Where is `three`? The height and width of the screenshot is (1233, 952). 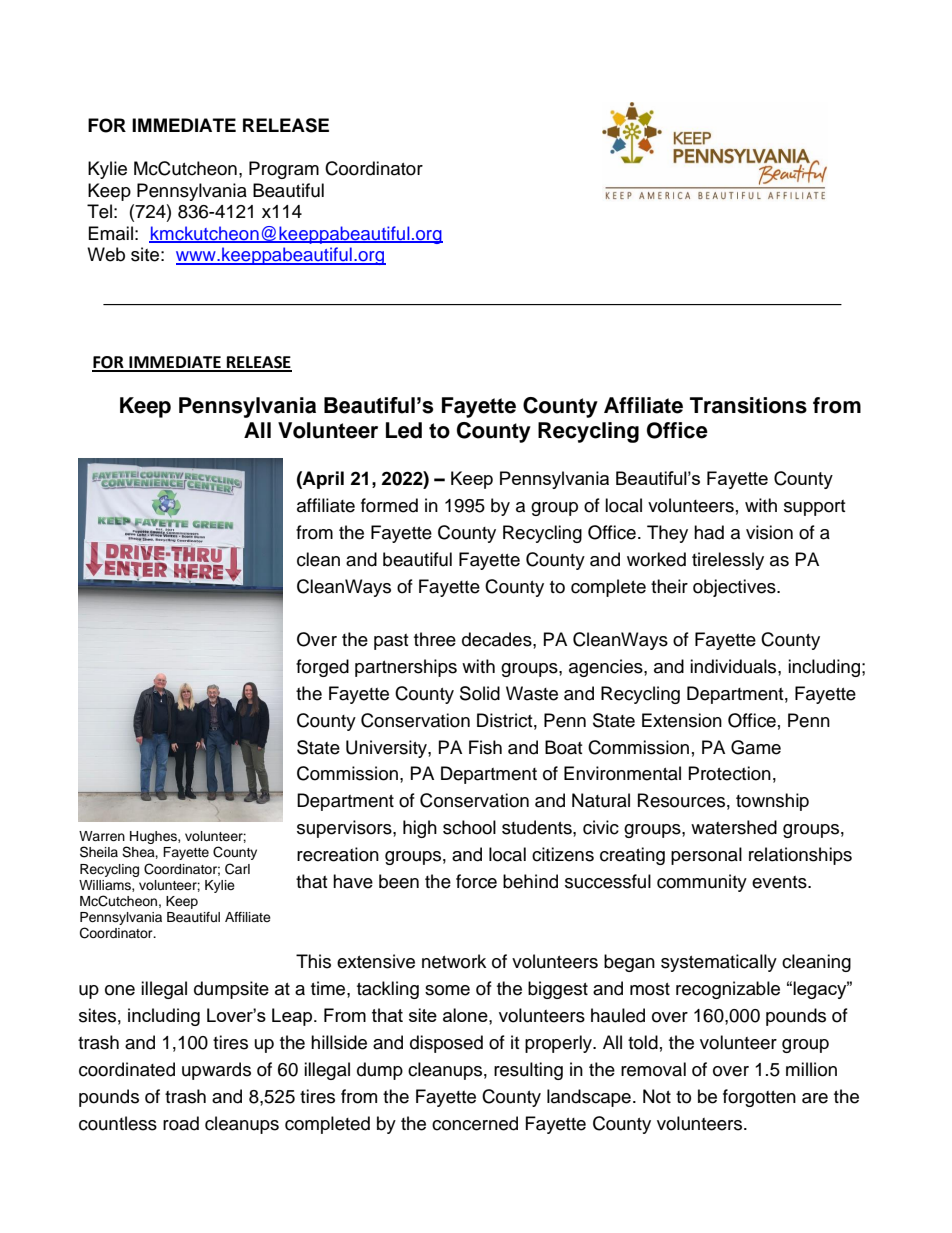
three is located at coordinates (435, 639).
